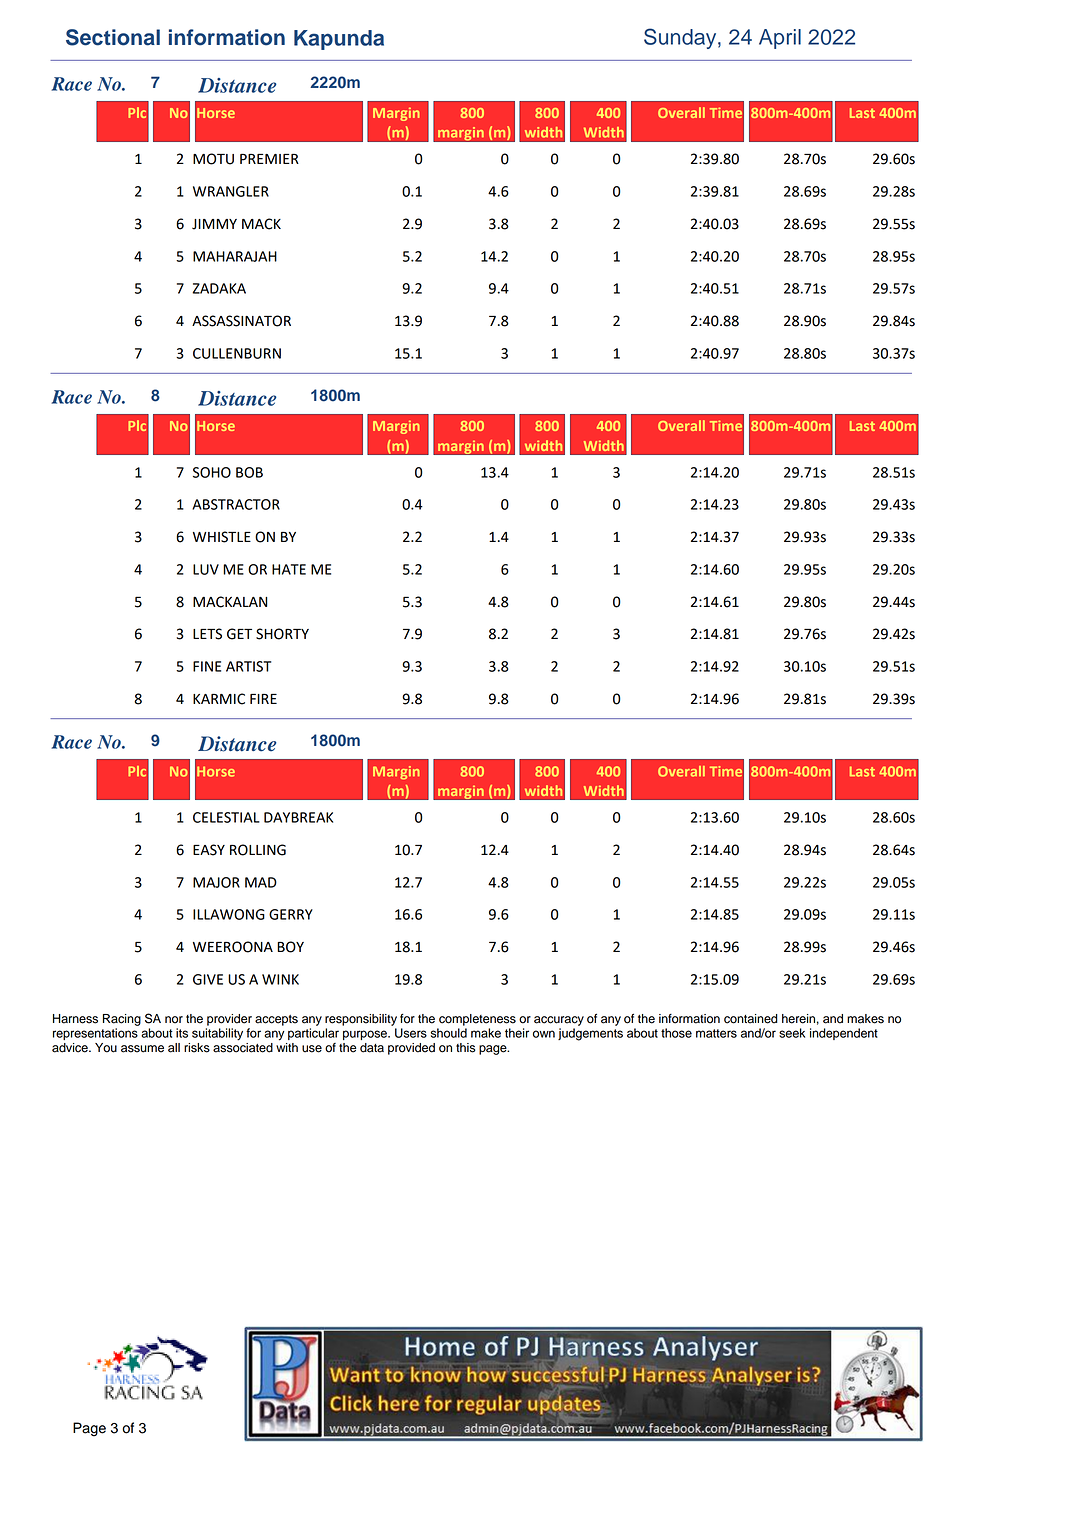  I want to click on Sectional, so click(113, 37).
